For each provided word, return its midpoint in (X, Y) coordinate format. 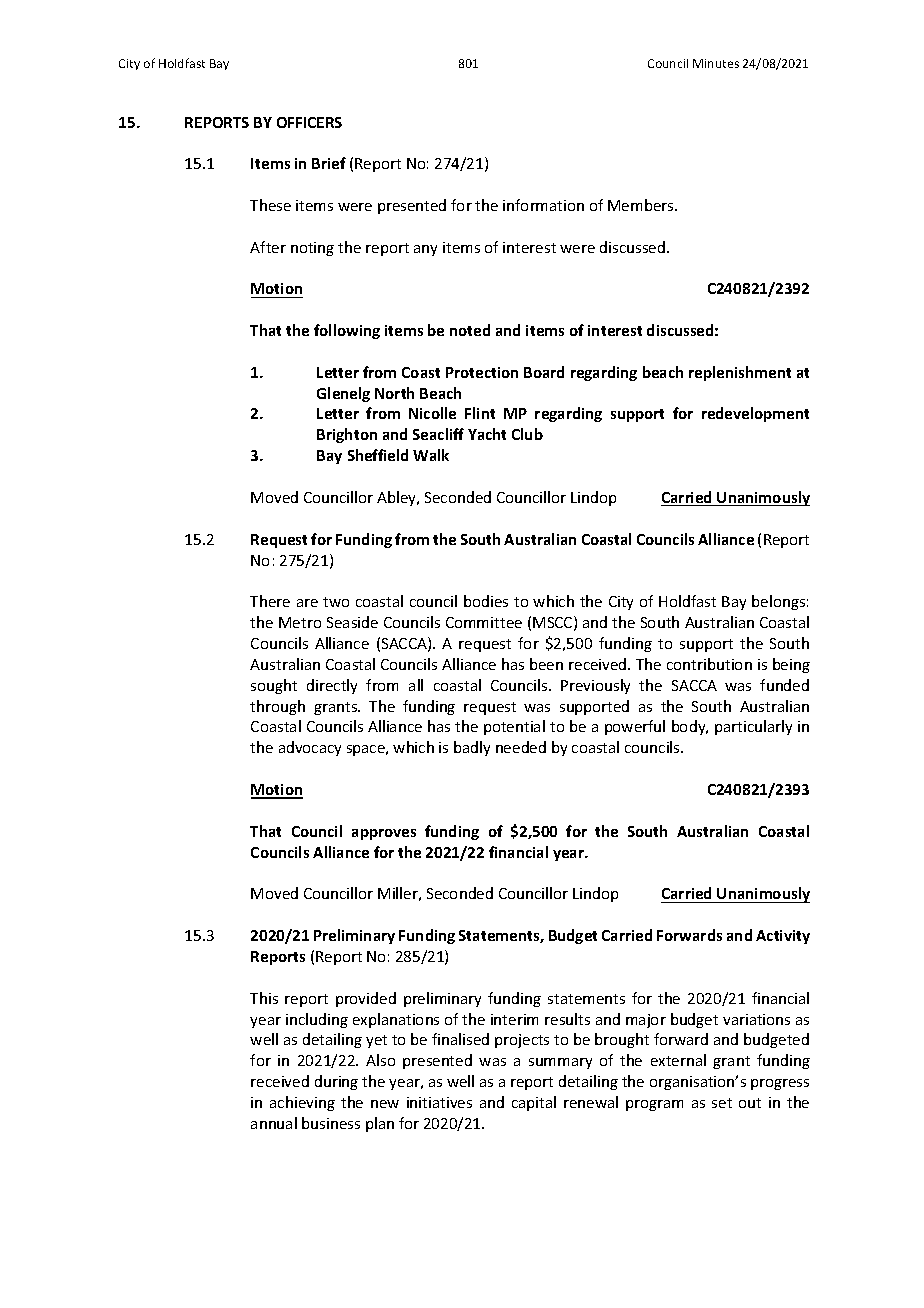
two (336, 602)
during (336, 1082)
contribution (709, 664)
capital (534, 1103)
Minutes (716, 63)
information (543, 205)
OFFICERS (309, 122)
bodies (486, 601)
